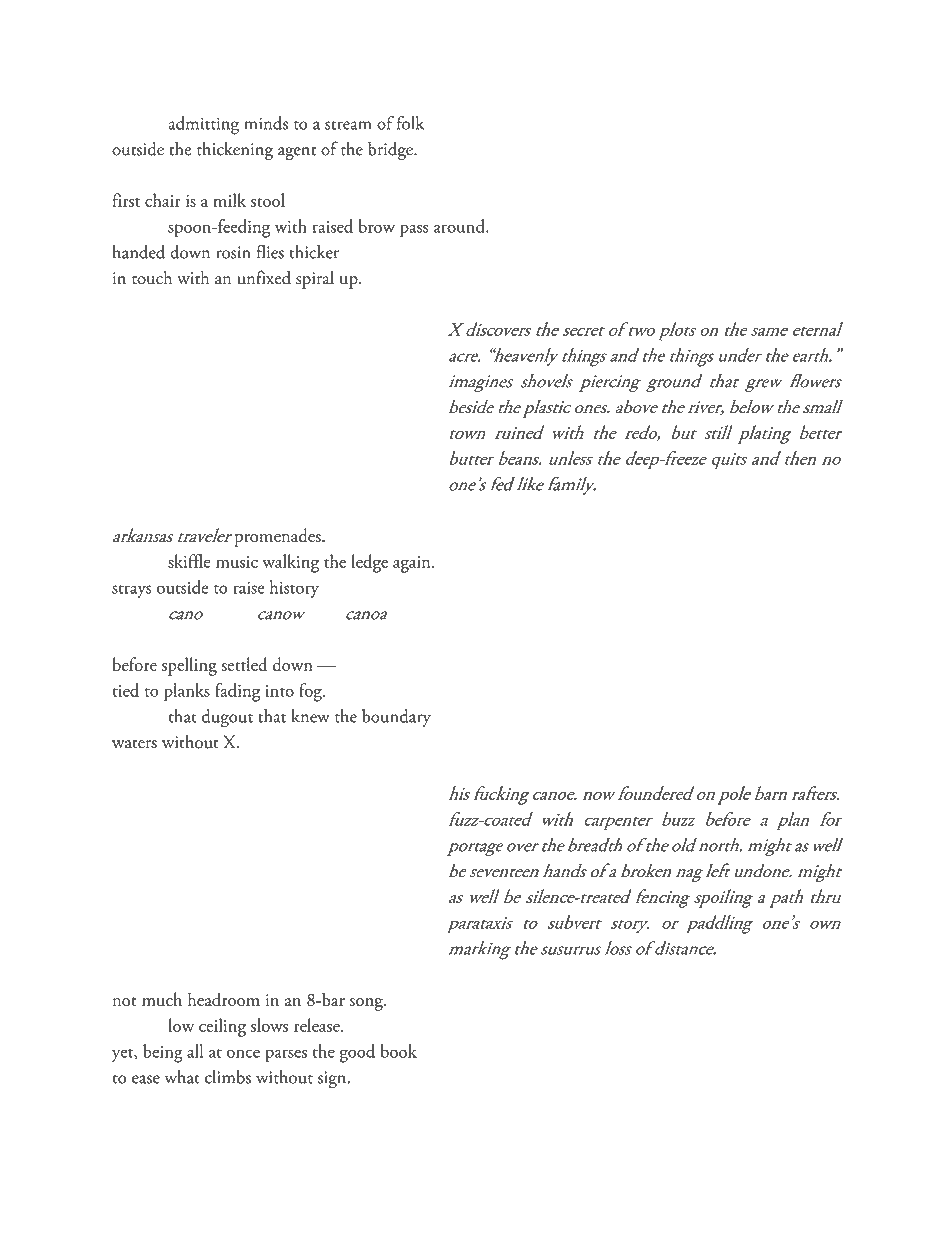  Describe the element at coordinates (413, 564) in the document. I see `again` at that location.
